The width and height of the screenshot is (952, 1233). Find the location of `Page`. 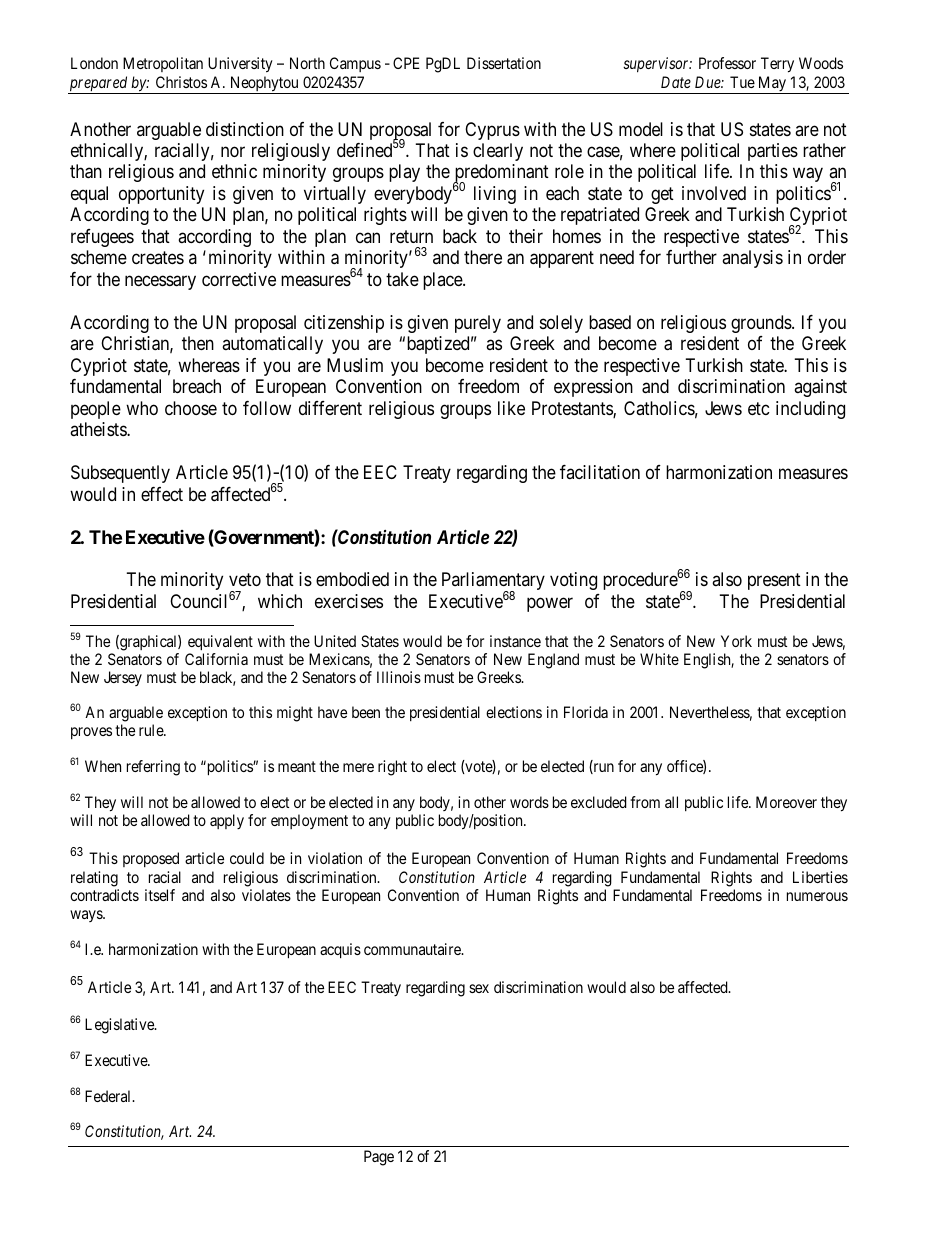

Page is located at coordinates (379, 1158).
